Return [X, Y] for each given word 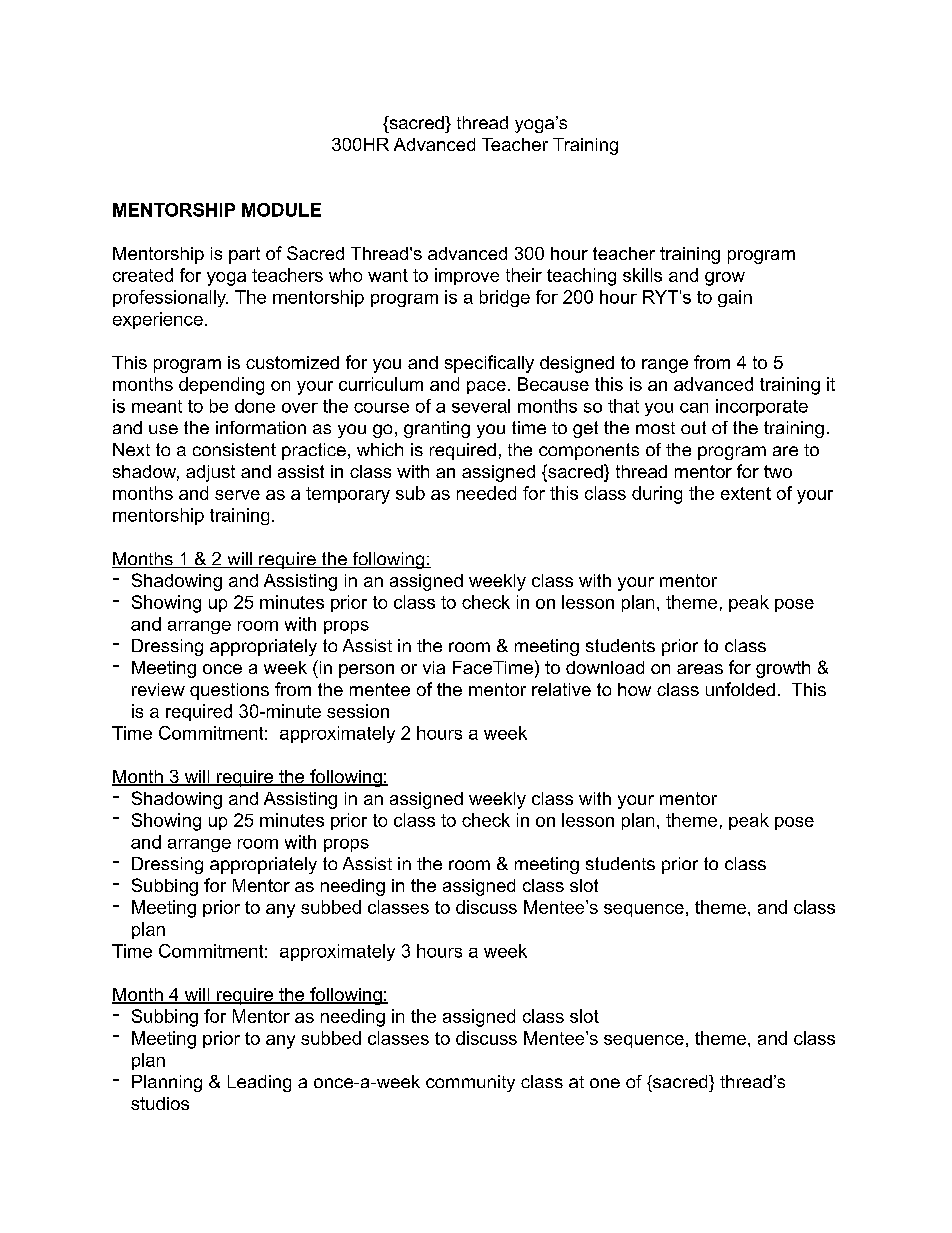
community [470, 1083]
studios [160, 1103]
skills [642, 275]
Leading [259, 1083]
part [244, 255]
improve [467, 276]
